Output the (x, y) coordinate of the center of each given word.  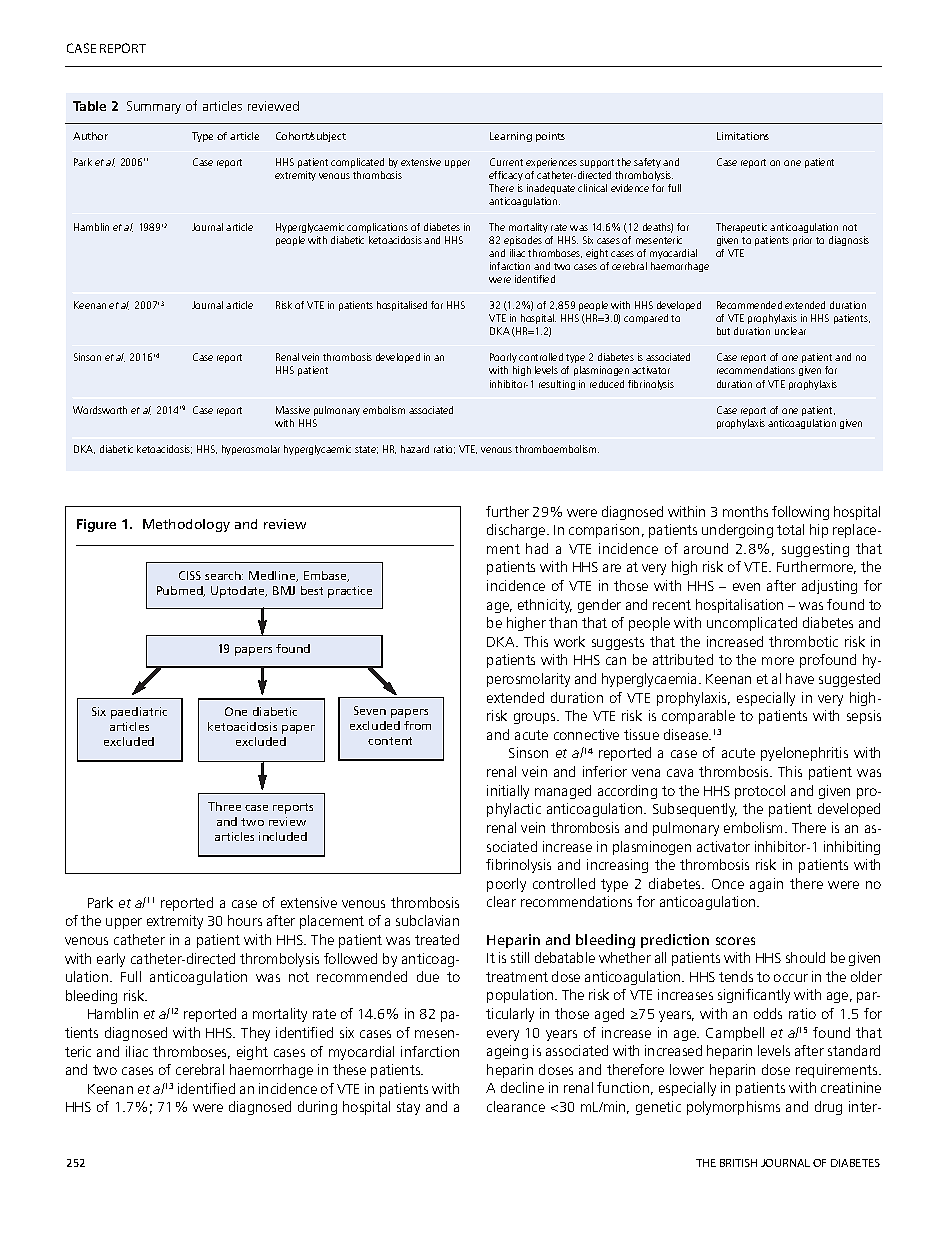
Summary (154, 107)
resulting (557, 385)
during (317, 1108)
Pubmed (181, 591)
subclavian (427, 920)
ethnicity (545, 606)
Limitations (743, 136)
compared (646, 319)
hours (245, 920)
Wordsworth (100, 410)
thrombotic (803, 641)
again (766, 885)
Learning (511, 137)
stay (408, 1108)
